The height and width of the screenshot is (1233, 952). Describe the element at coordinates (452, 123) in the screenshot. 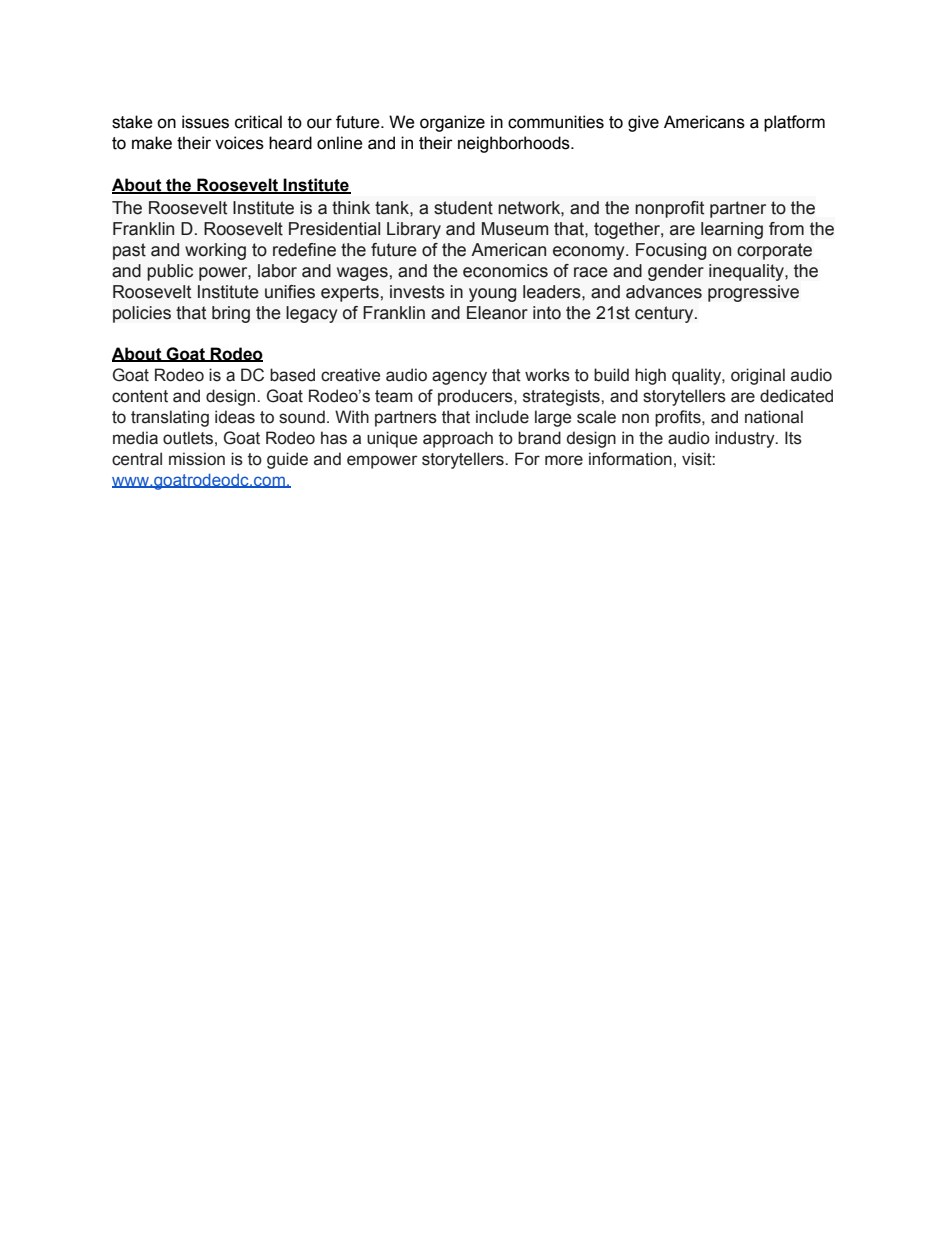

I see `organize` at that location.
